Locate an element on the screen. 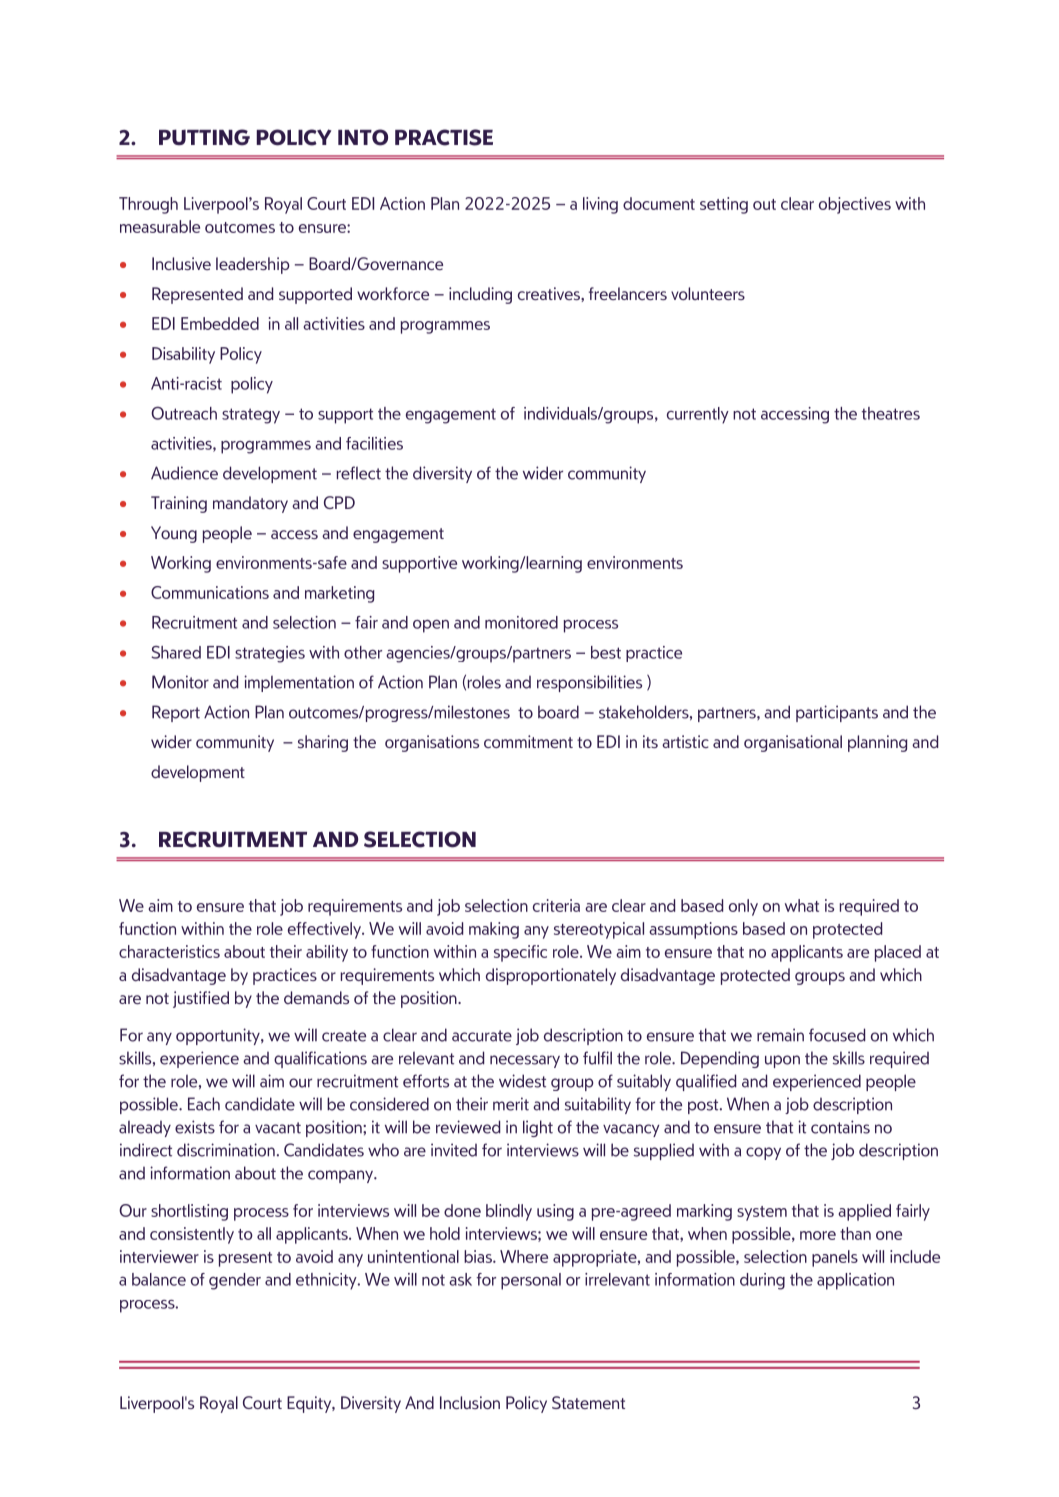  objectives is located at coordinates (855, 205).
